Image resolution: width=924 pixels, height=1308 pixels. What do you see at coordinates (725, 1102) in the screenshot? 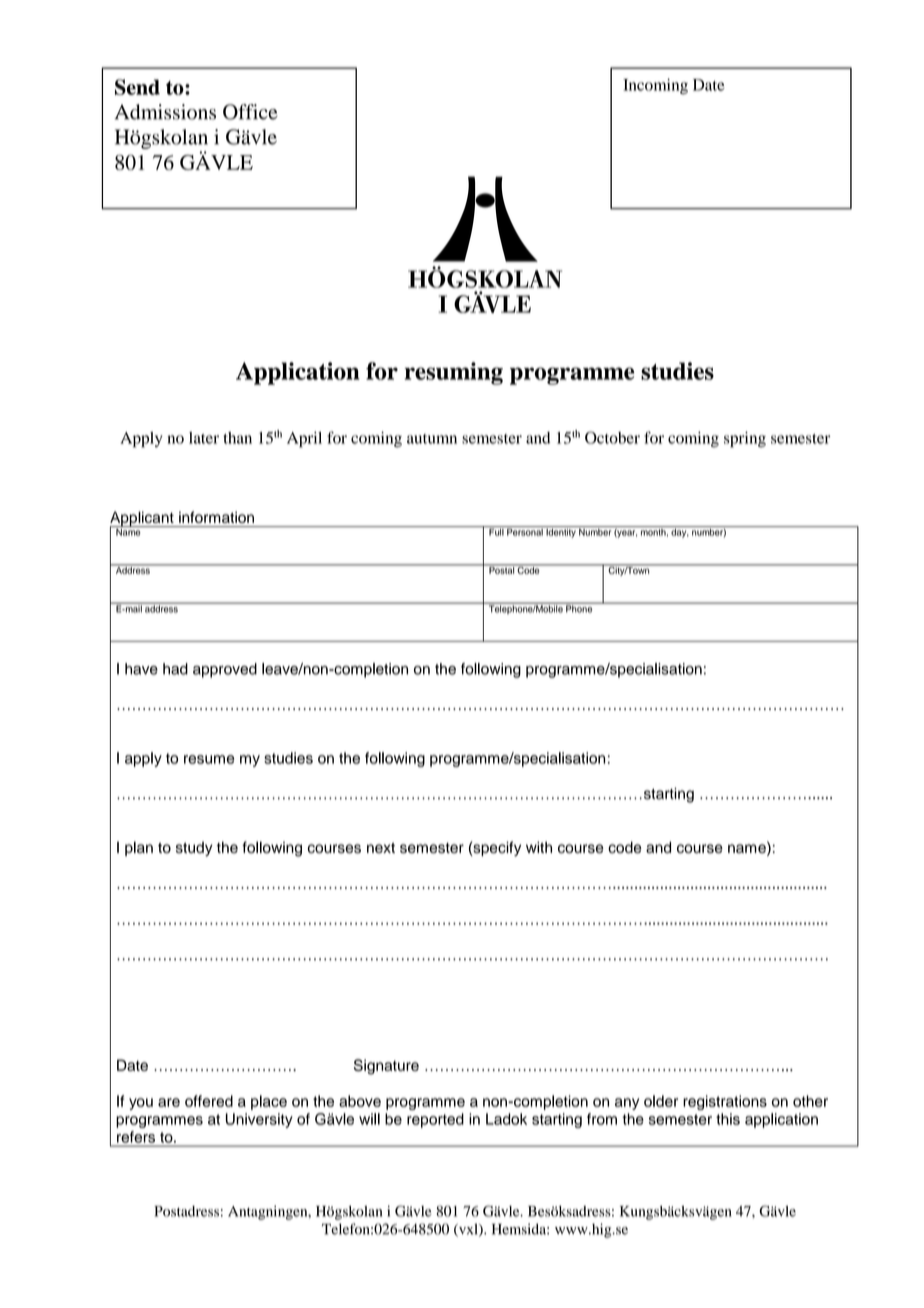
I see `registrations` at bounding box center [725, 1102].
